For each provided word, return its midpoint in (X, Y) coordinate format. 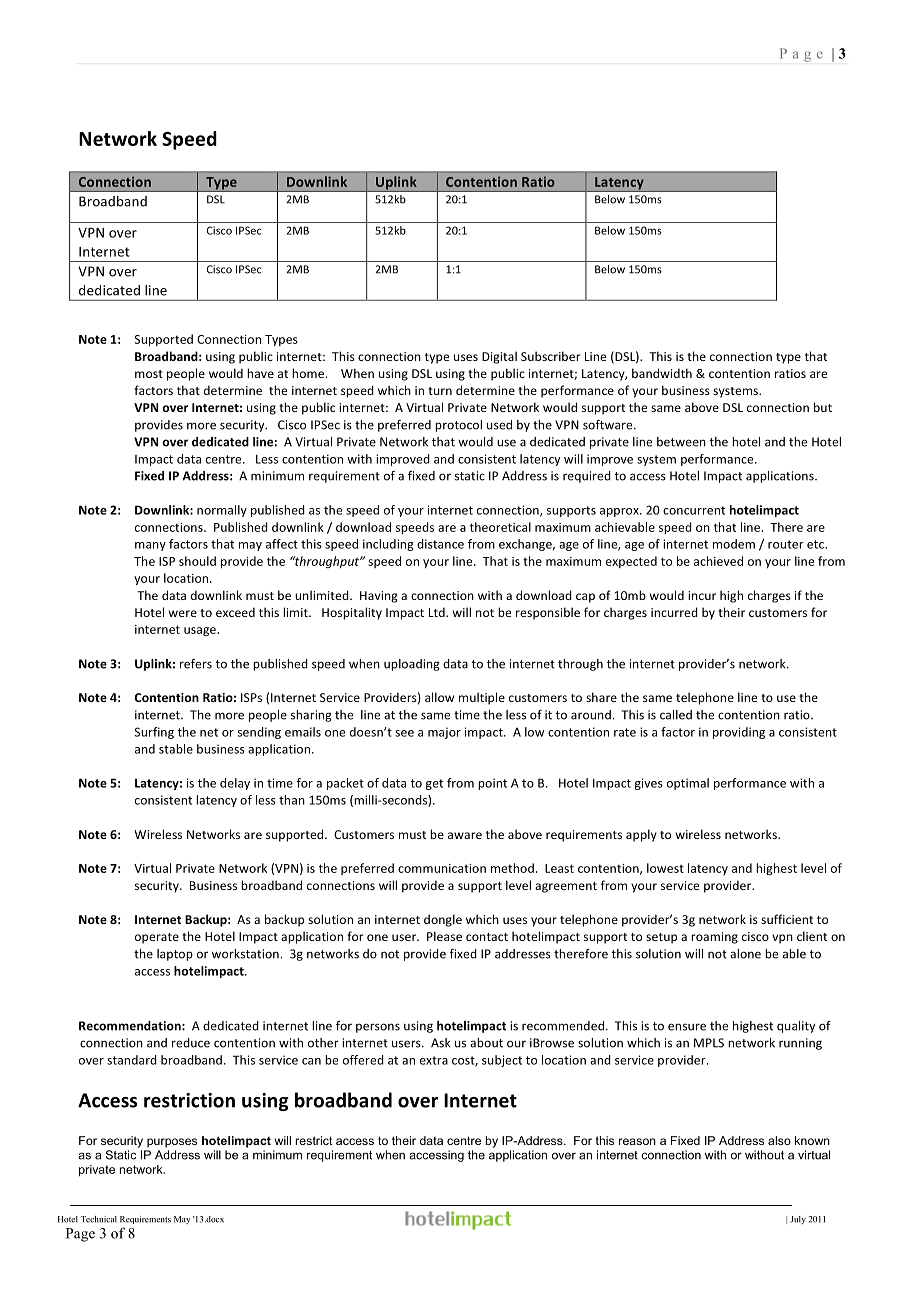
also (779, 1140)
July (798, 1220)
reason (637, 1141)
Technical (99, 1219)
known (812, 1140)
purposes (172, 1143)
